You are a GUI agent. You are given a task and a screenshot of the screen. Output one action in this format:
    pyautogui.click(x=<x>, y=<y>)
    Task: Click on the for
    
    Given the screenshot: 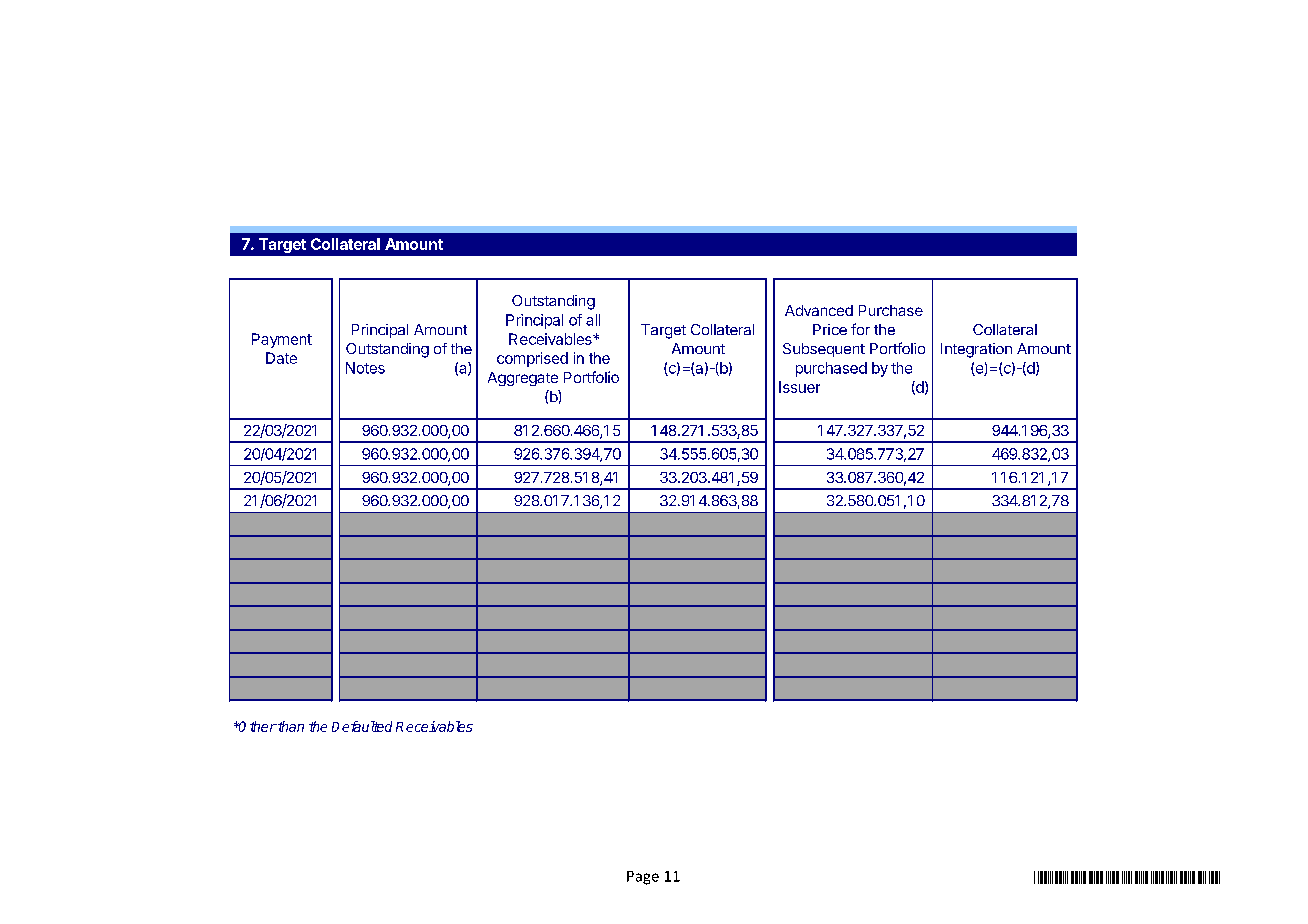 What is the action you would take?
    pyautogui.click(x=860, y=329)
